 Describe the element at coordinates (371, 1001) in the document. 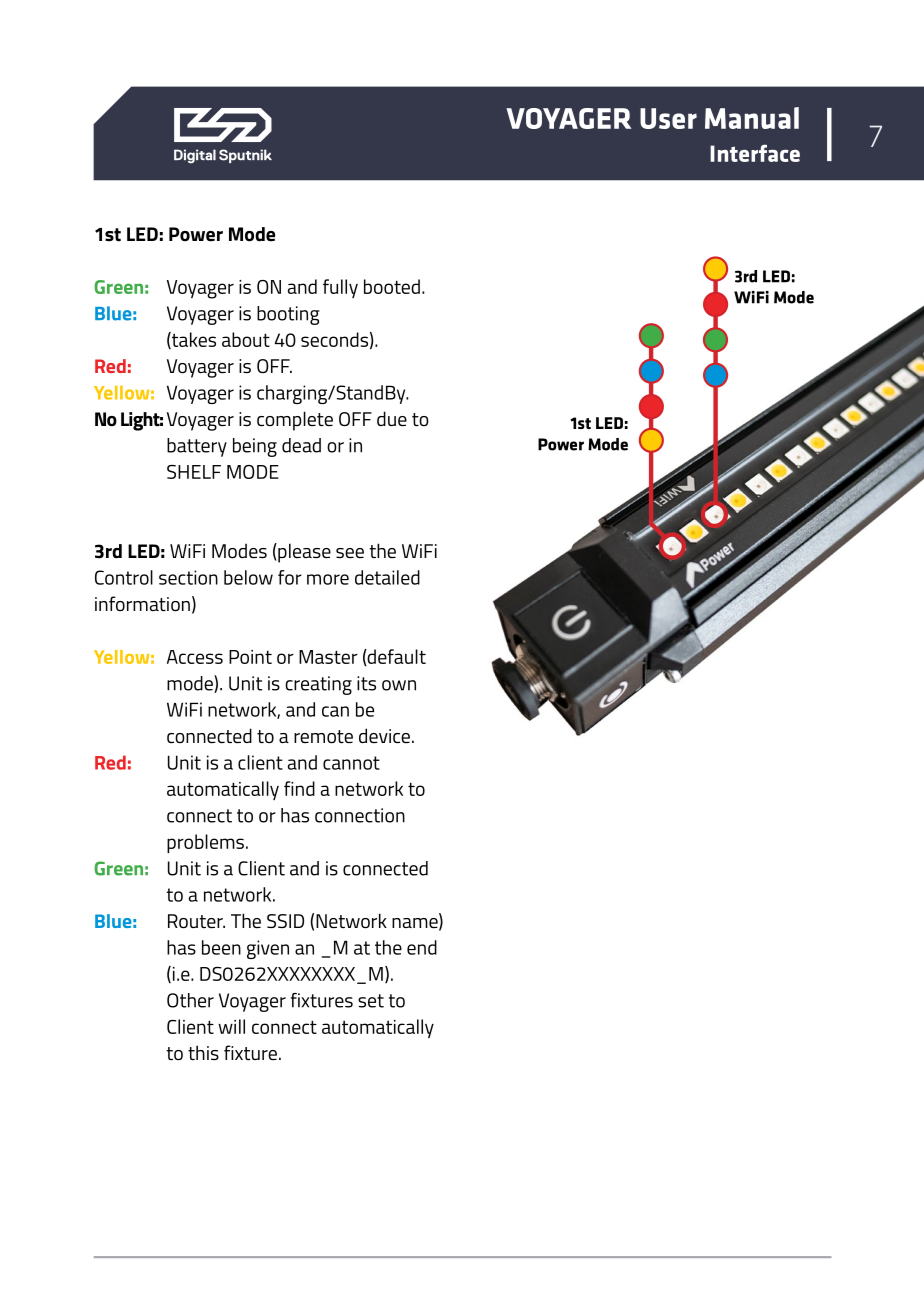

I see `set` at that location.
